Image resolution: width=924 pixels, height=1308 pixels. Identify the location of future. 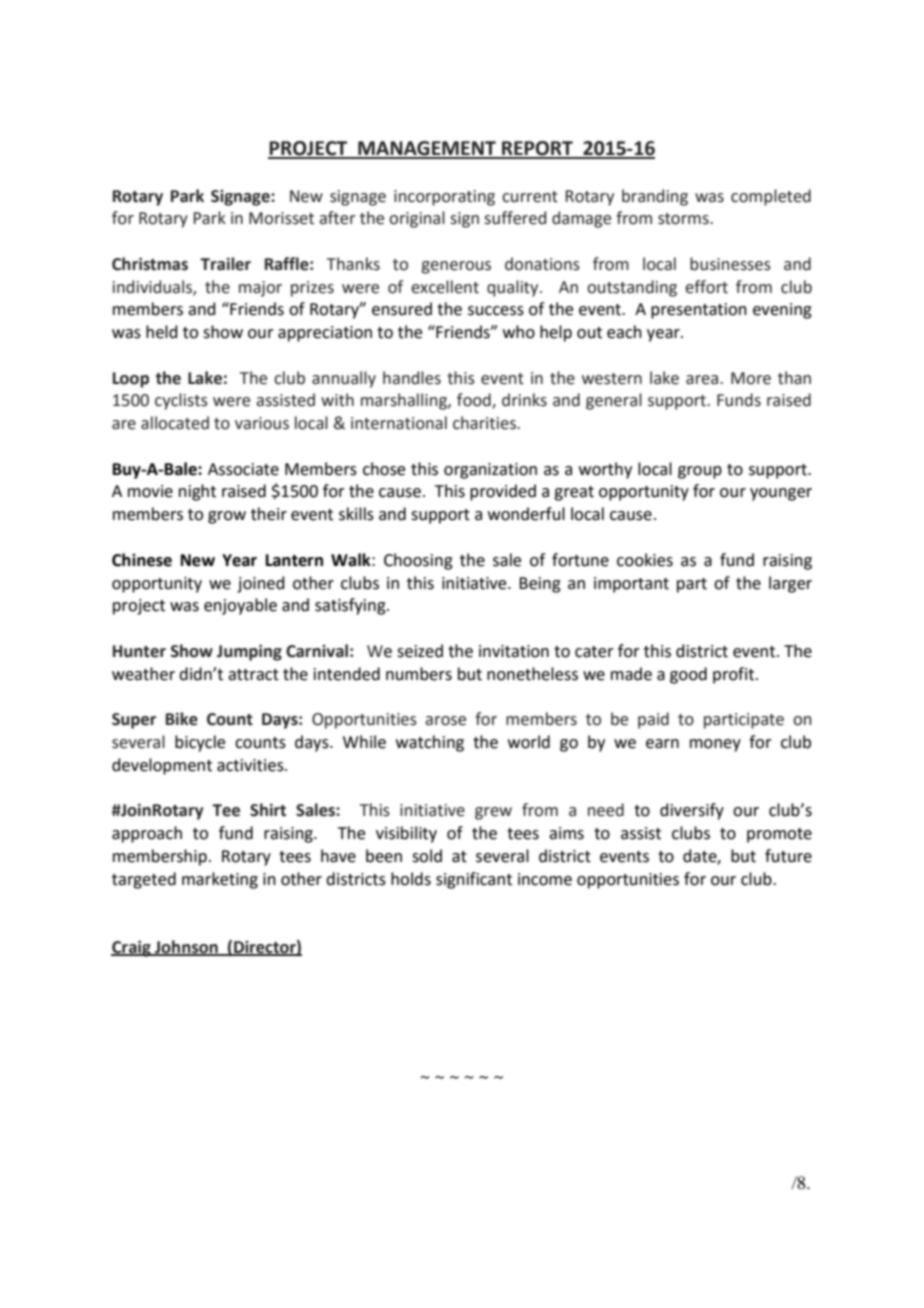
(788, 856).
